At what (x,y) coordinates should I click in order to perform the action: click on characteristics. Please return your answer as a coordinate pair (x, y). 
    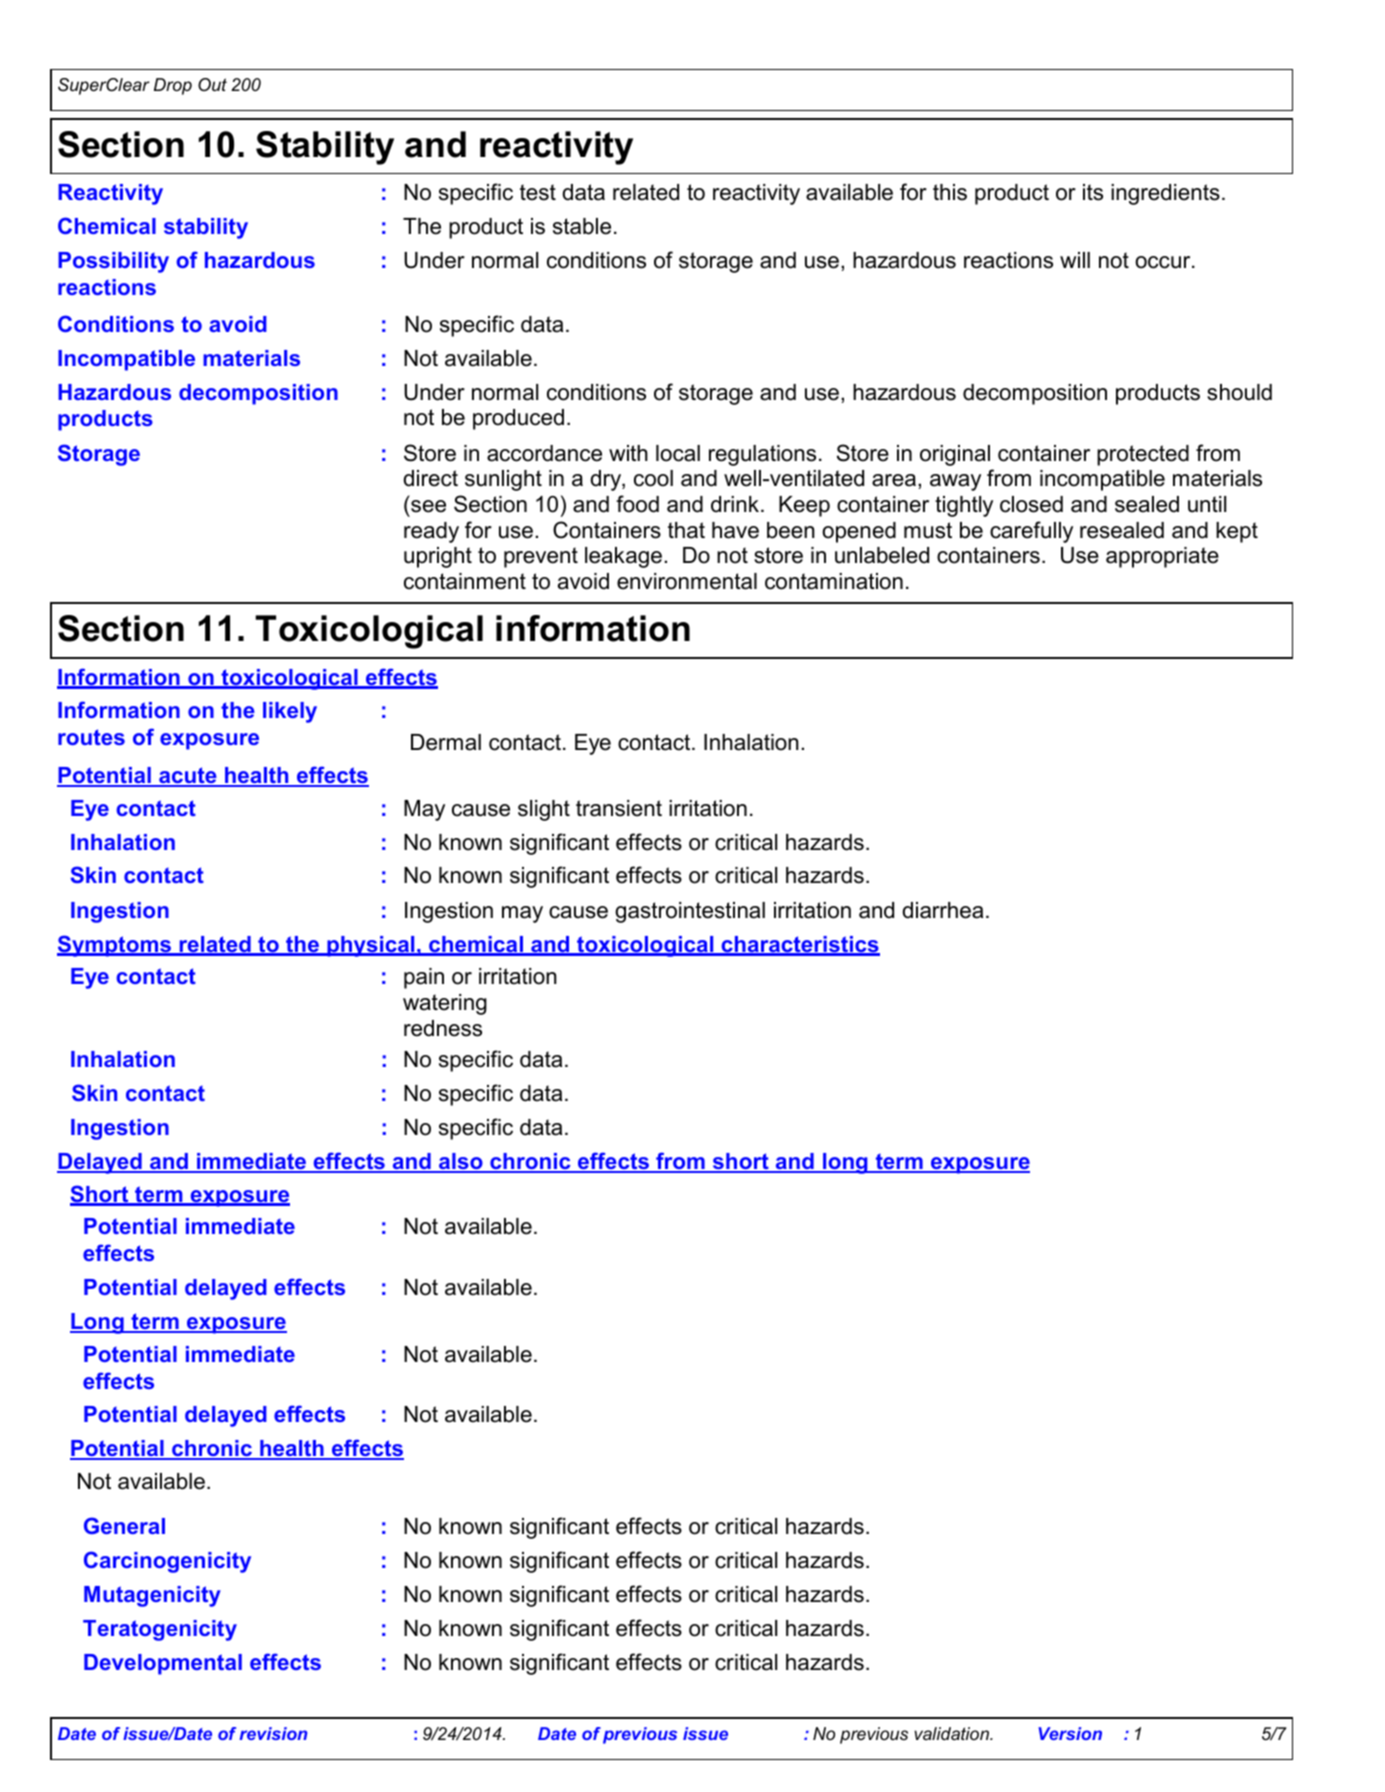
    Looking at the image, I should click on (799, 945).
